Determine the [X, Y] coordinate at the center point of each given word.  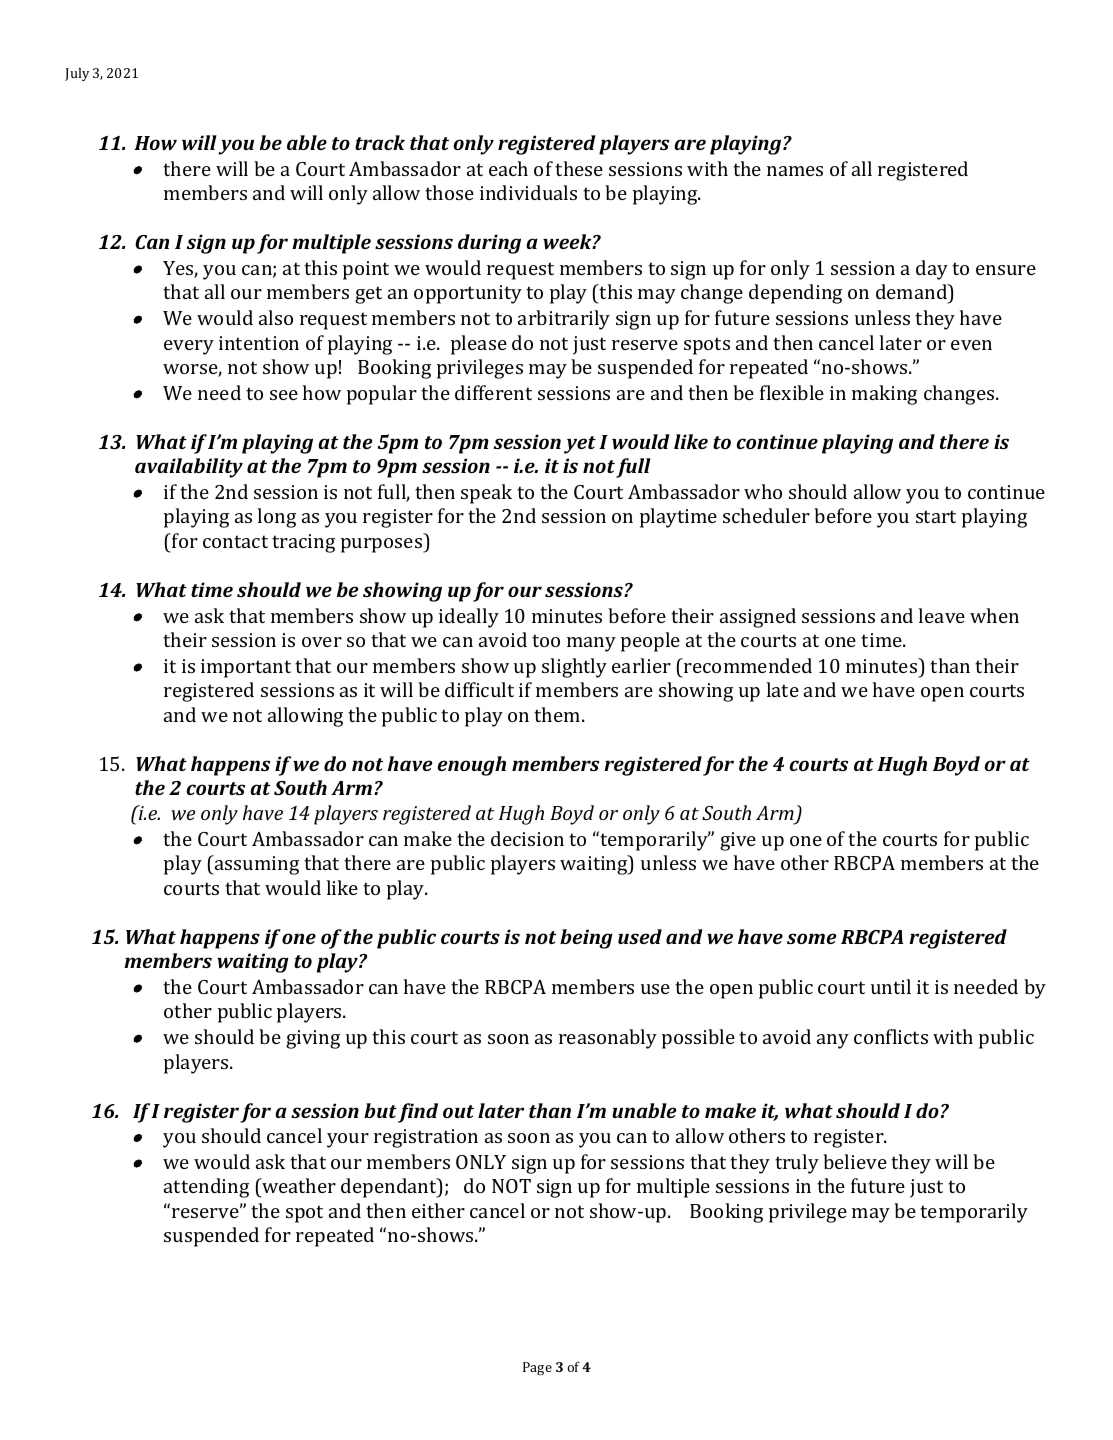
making [884, 395]
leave [941, 615]
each [508, 168]
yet [580, 445]
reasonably [608, 1039]
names [795, 171]
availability [189, 468]
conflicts [891, 1036]
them [558, 714]
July [77, 74]
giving [313, 1039]
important [246, 668]
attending [206, 1188]
